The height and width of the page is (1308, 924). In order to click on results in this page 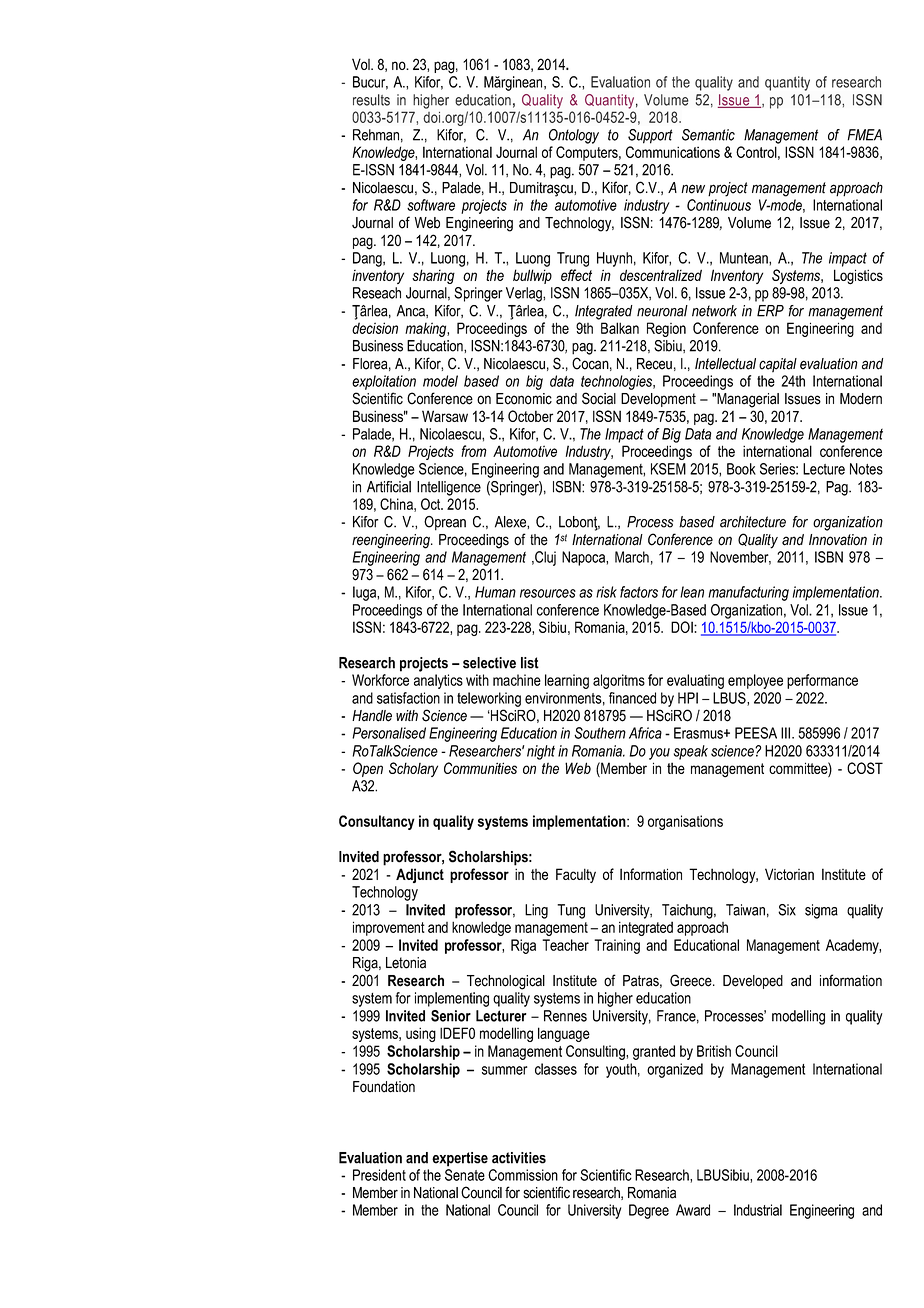, I will do `click(371, 100)`.
